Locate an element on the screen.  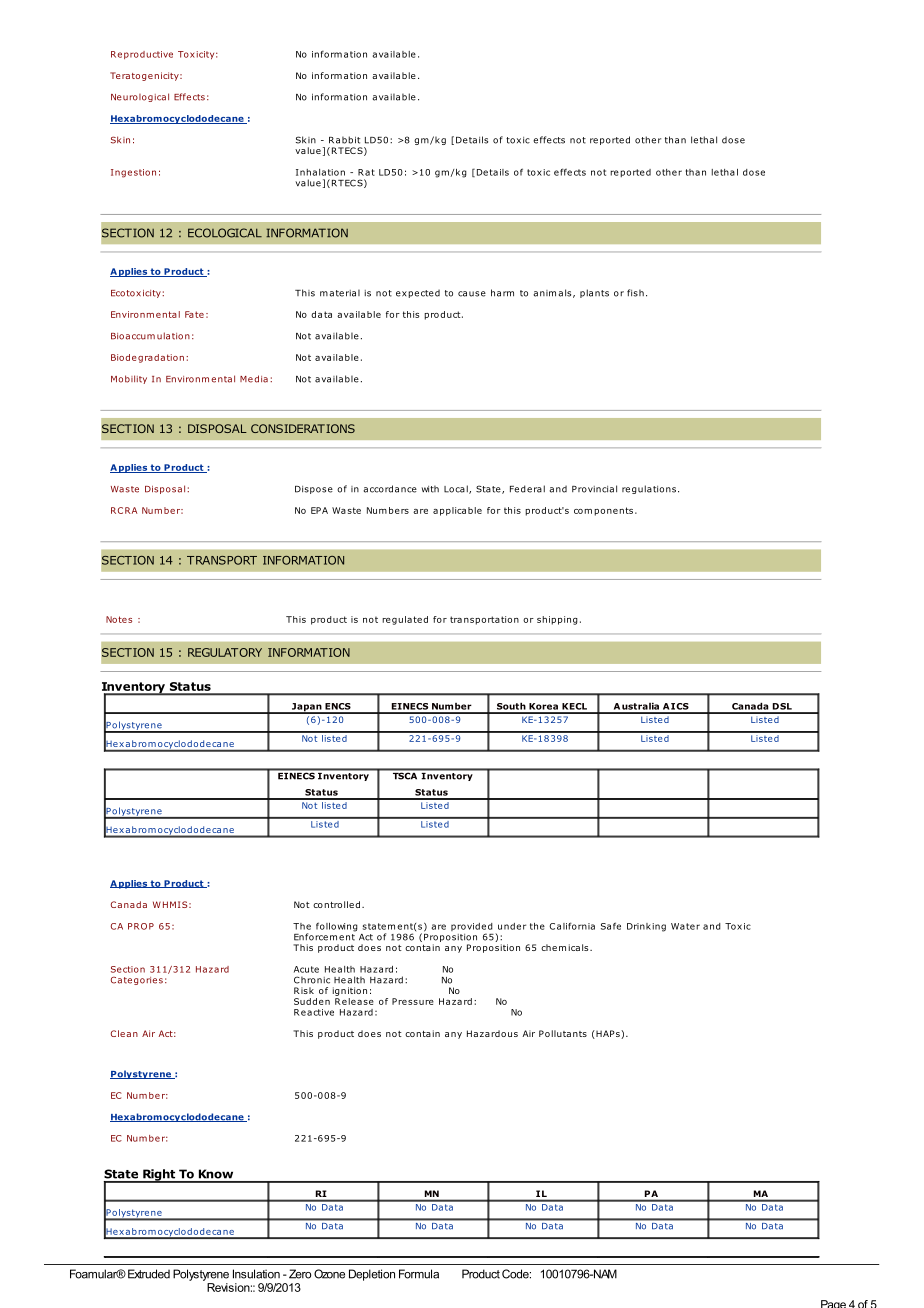
Inhalation is located at coordinates (320, 172).
